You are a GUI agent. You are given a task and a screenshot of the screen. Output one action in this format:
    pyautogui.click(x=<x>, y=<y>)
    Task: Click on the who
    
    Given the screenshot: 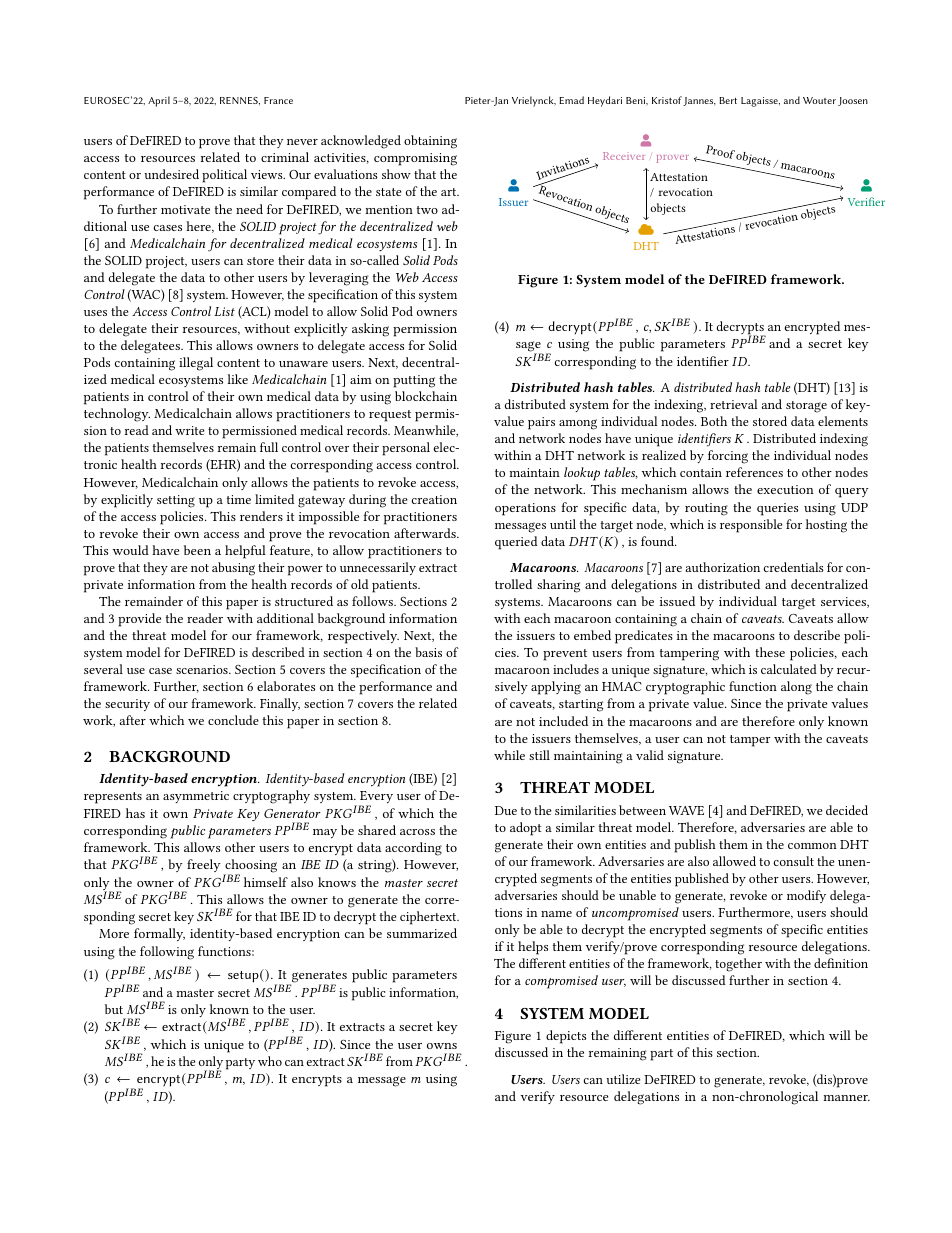 What is the action you would take?
    pyautogui.click(x=270, y=1061)
